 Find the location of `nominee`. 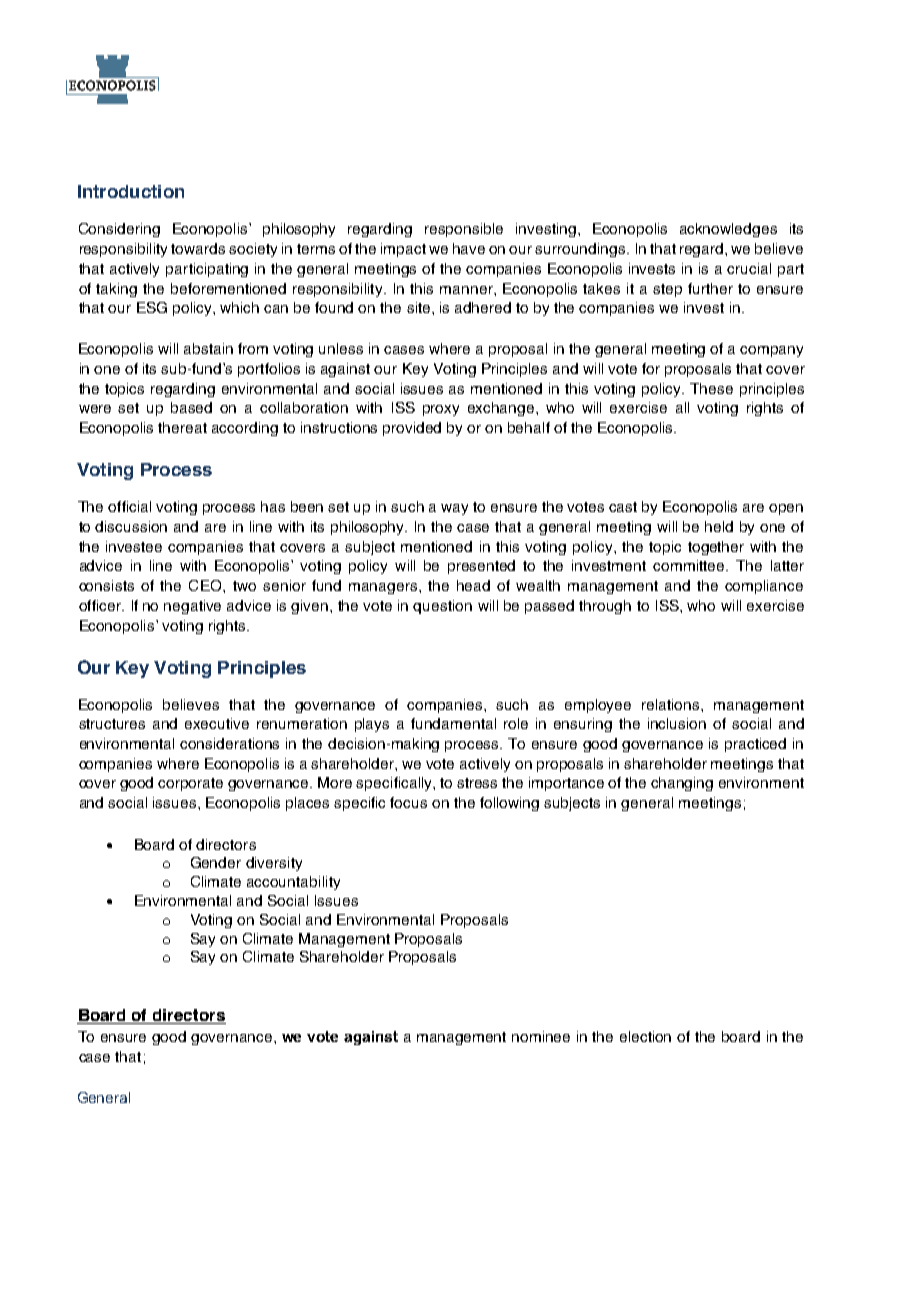

nominee is located at coordinates (541, 1036).
